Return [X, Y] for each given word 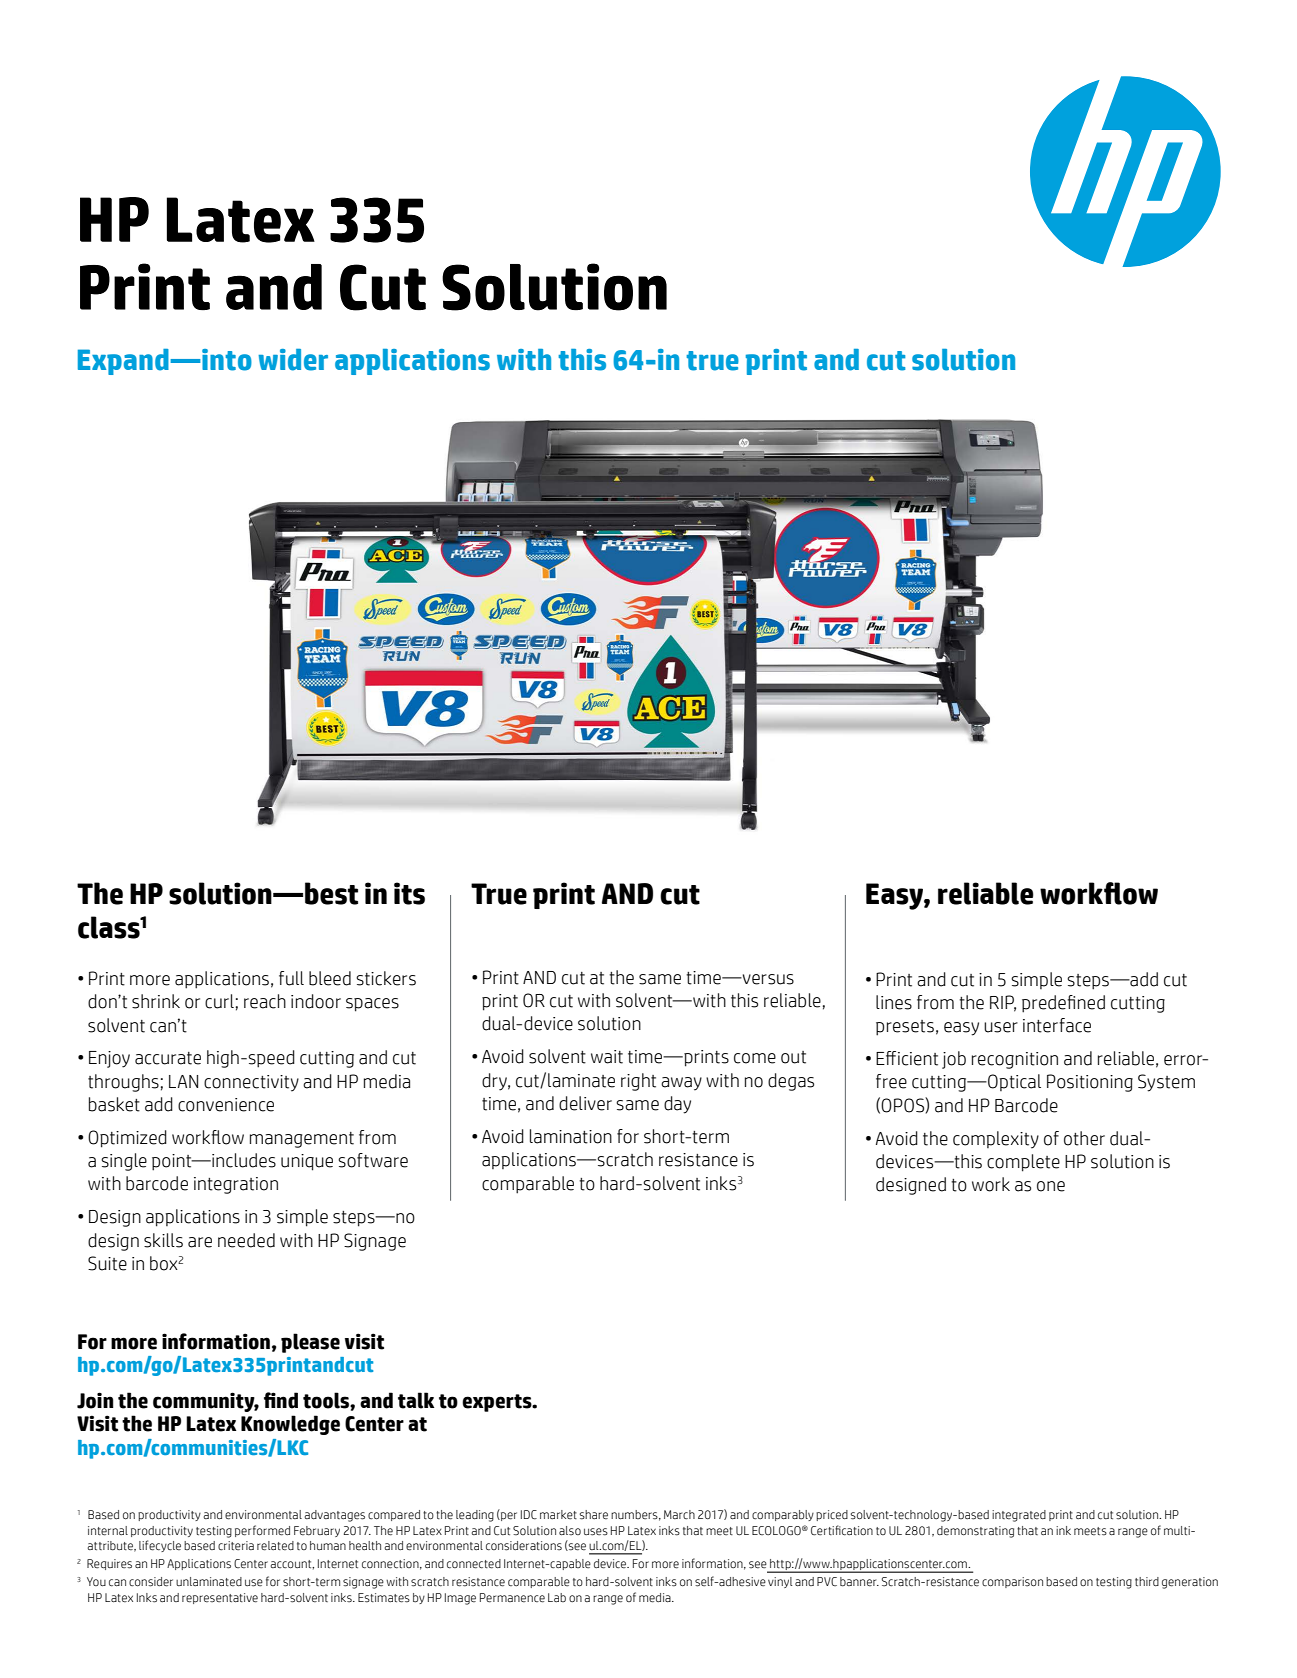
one [1051, 1186]
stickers [386, 978]
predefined [1063, 1004]
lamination [571, 1136]
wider [293, 360]
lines [894, 1002]
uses [596, 1532]
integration [236, 1185]
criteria [236, 1546]
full [291, 978]
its [409, 893]
